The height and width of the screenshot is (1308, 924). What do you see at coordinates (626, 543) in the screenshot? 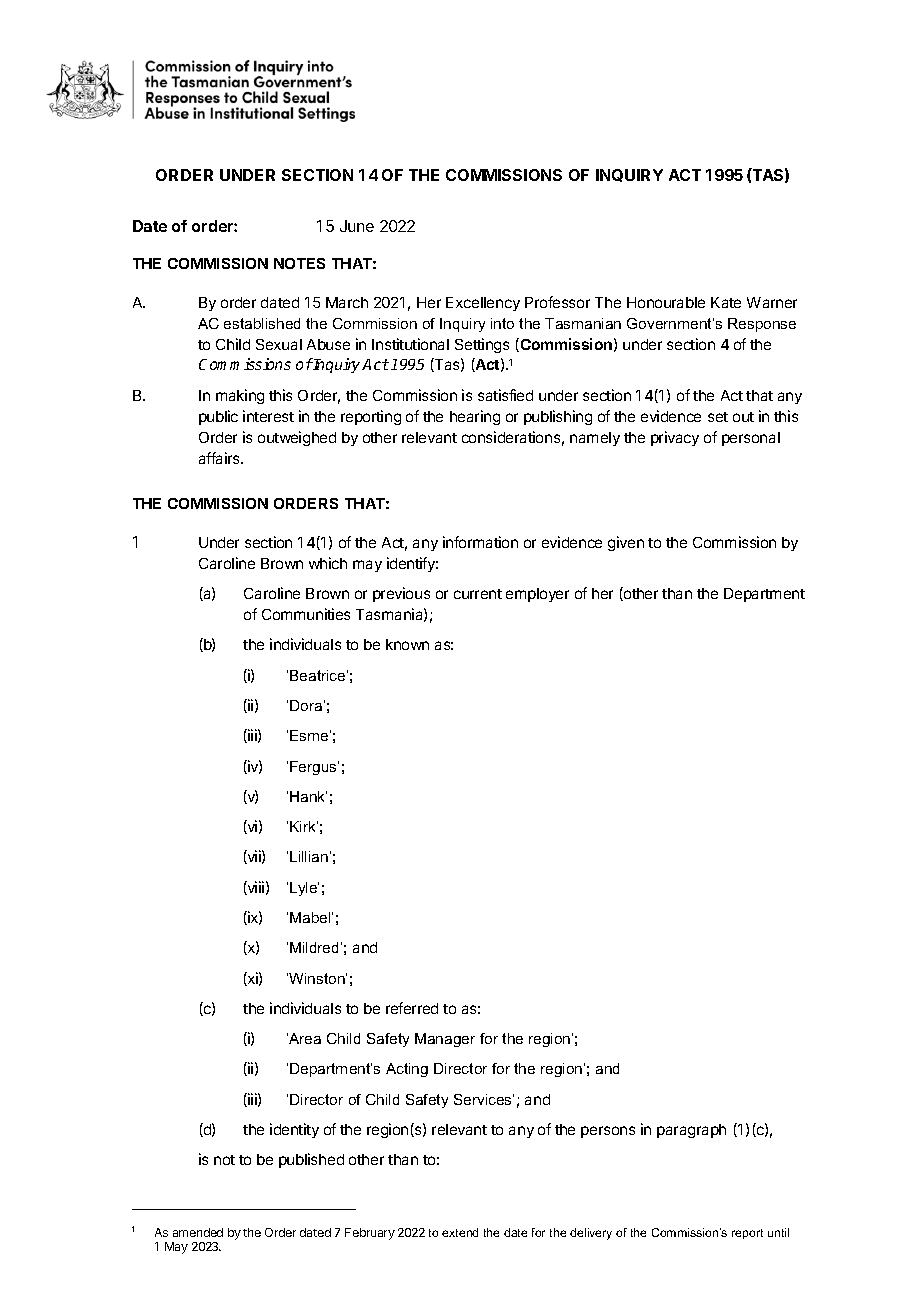
I see `given` at bounding box center [626, 543].
